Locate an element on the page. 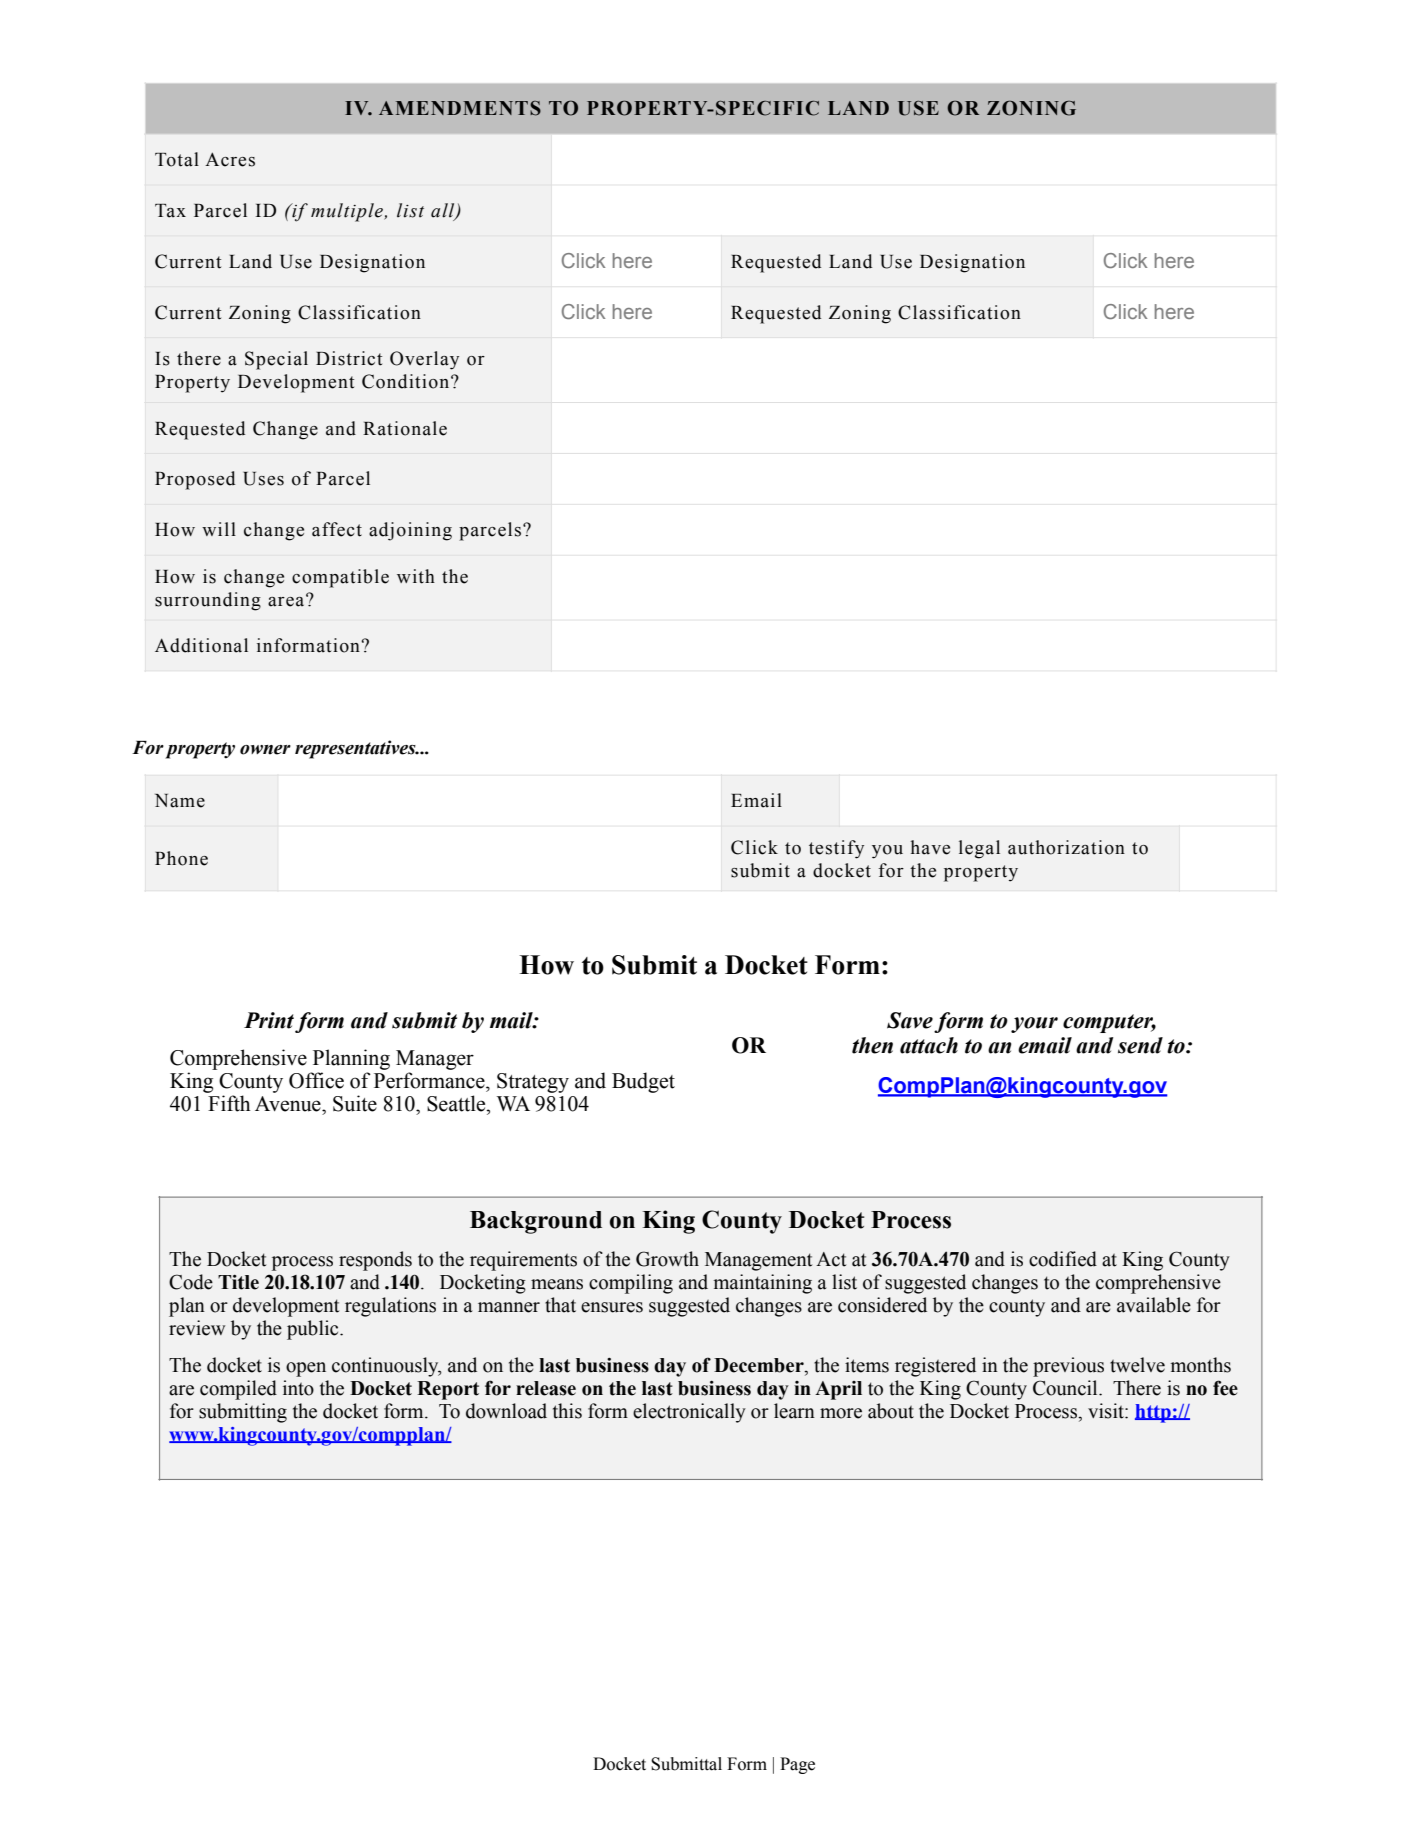 Image resolution: width=1409 pixels, height=1824 pixels. testify is located at coordinates (836, 849).
